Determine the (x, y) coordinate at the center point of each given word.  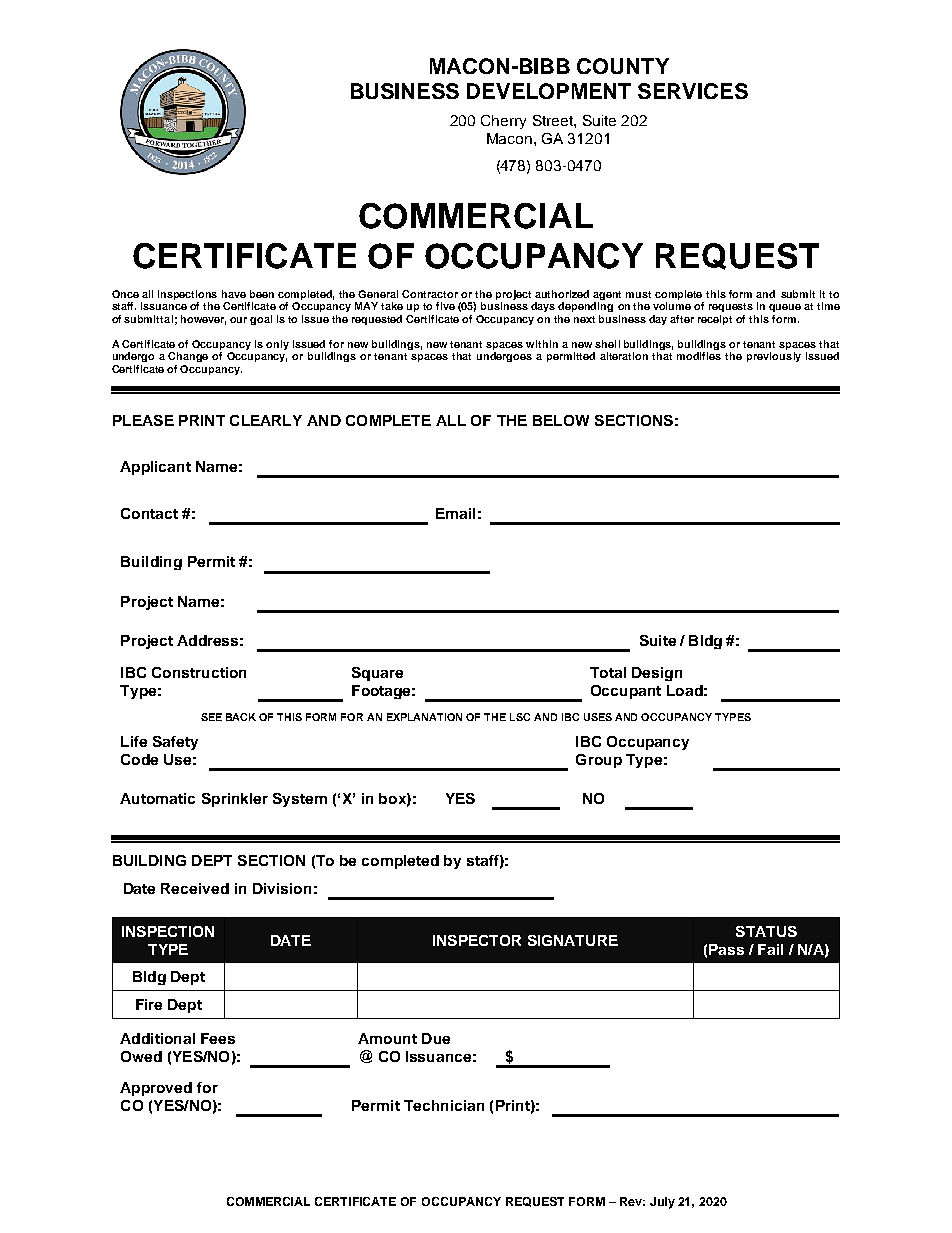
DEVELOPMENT (549, 91)
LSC (520, 717)
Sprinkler (235, 800)
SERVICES (693, 91)
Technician (444, 1105)
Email (455, 513)
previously (774, 357)
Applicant (155, 468)
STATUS (766, 931)
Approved (156, 1089)
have (234, 294)
